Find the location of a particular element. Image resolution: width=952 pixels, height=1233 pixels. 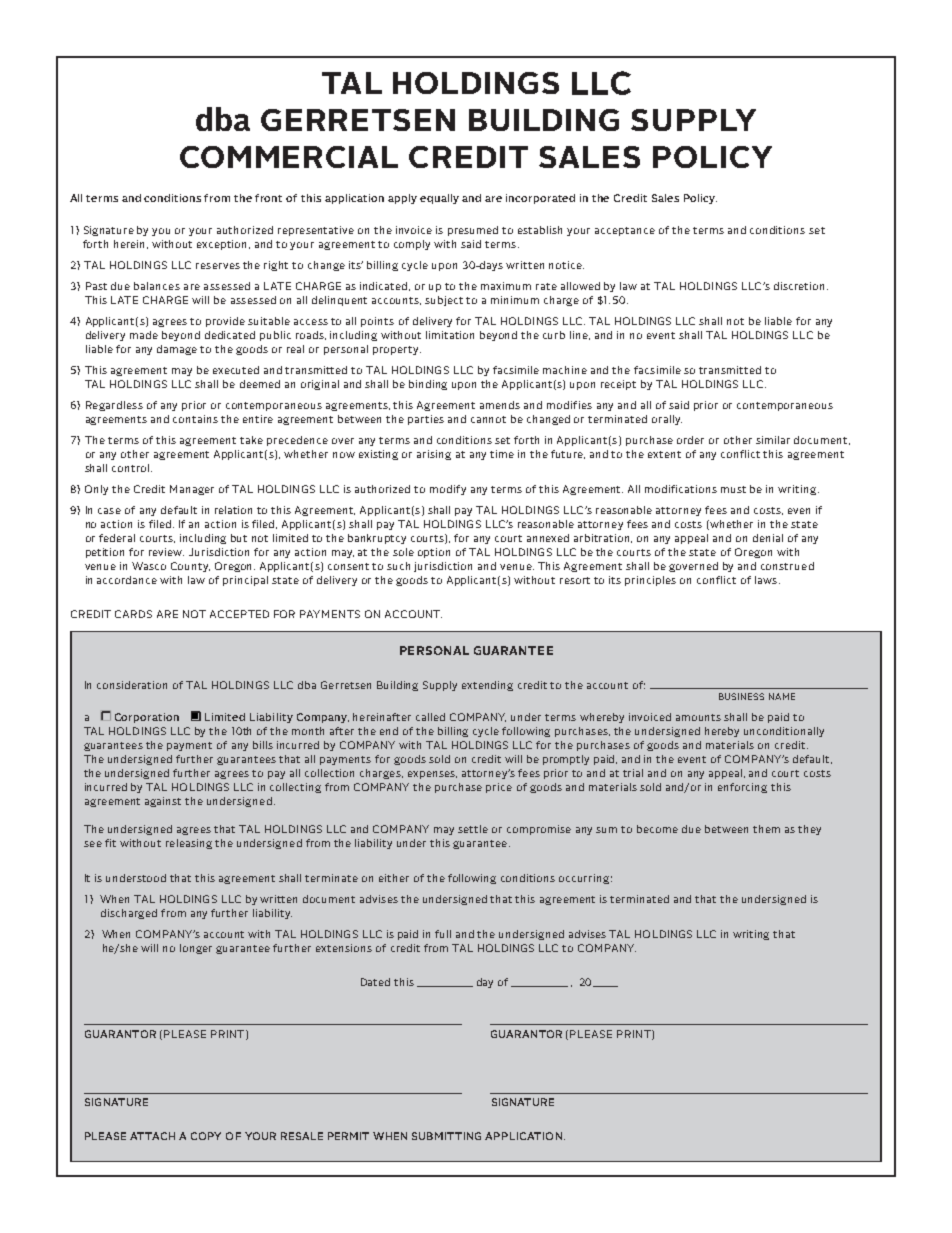

front is located at coordinates (268, 198).
